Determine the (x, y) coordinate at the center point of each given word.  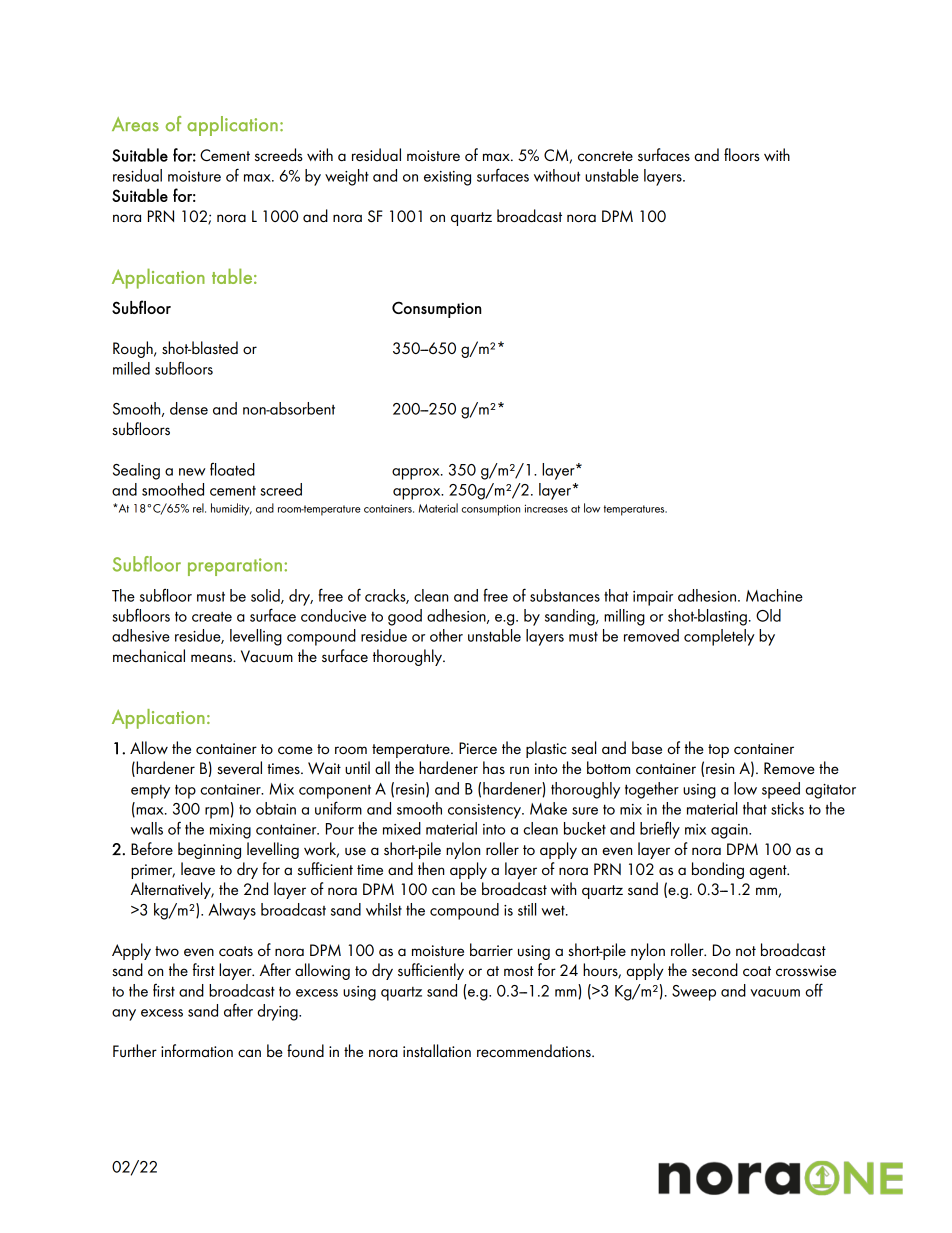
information (197, 1051)
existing (447, 178)
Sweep (694, 993)
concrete (605, 156)
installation (437, 1051)
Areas (135, 124)
